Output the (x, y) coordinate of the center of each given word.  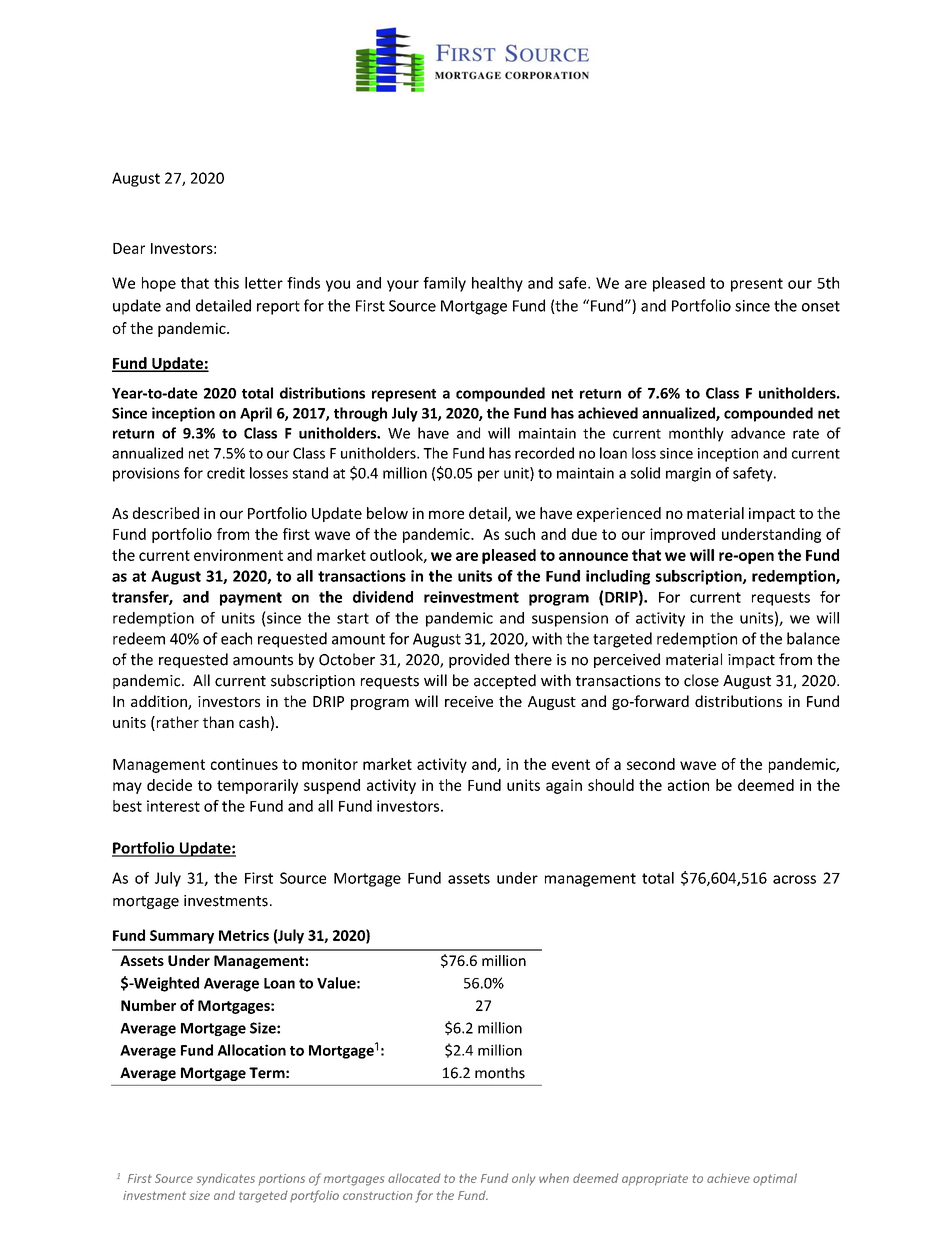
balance (813, 638)
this (226, 283)
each (236, 638)
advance (758, 433)
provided (479, 660)
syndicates (226, 1179)
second (651, 764)
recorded (544, 453)
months (500, 1073)
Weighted (165, 984)
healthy (497, 284)
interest (173, 806)
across (794, 879)
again (564, 786)
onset (821, 306)
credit (226, 473)
